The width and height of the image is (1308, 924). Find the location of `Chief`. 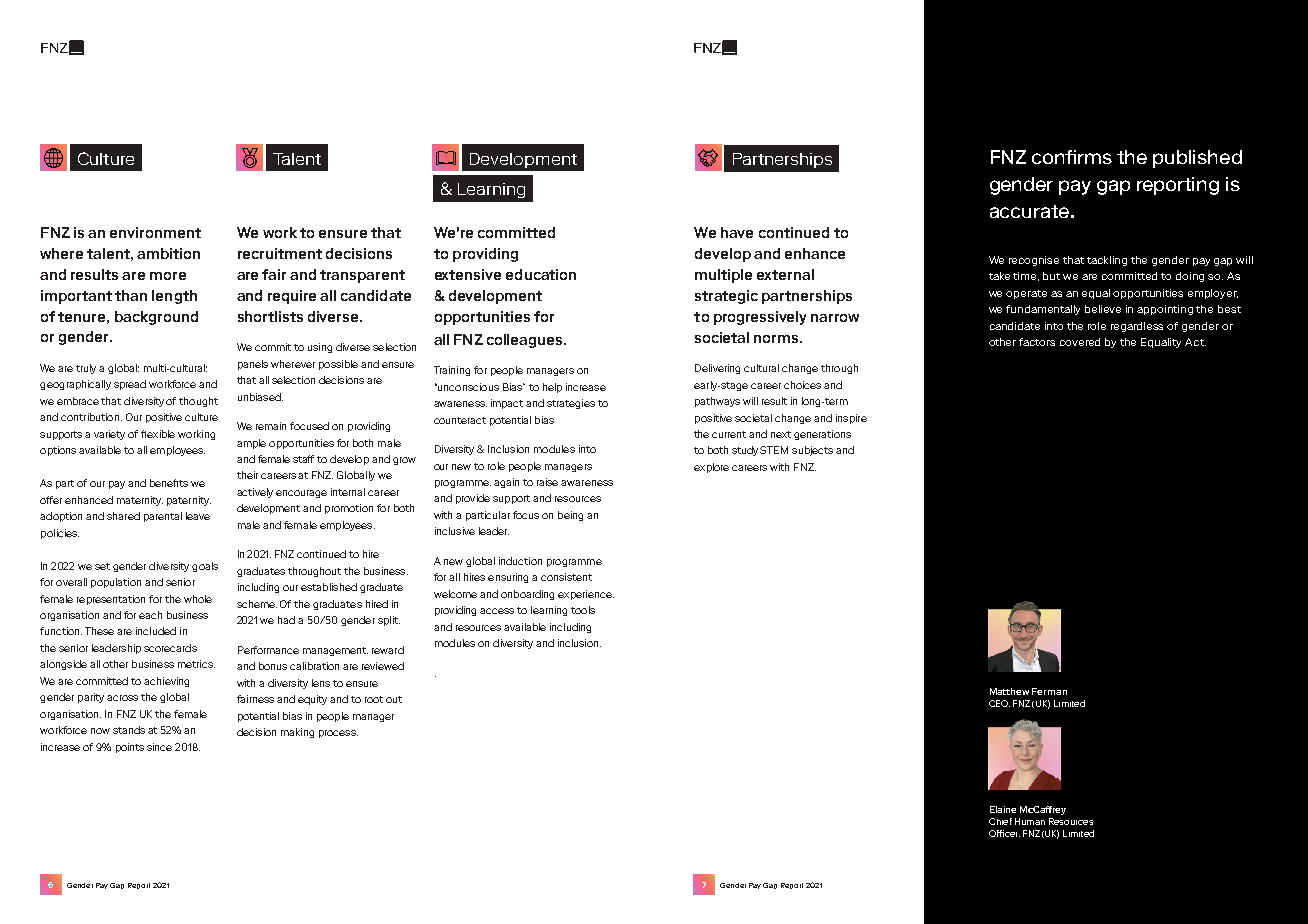

Chief is located at coordinates (1000, 821).
